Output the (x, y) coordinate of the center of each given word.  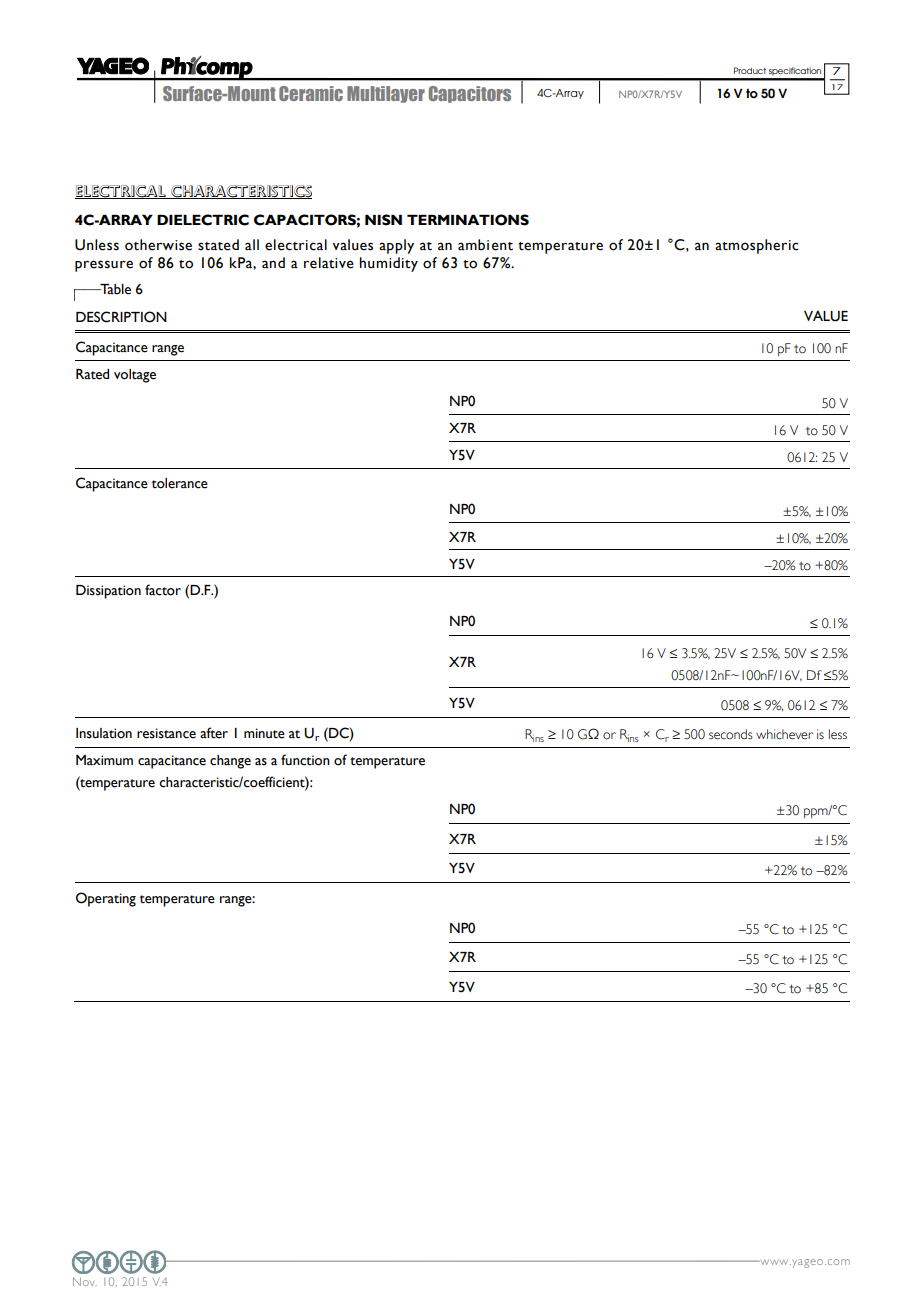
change (230, 762)
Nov (85, 1281)
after (214, 733)
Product (750, 70)
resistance (166, 733)
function (305, 760)
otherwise (158, 245)
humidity (389, 264)
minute (264, 733)
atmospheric (757, 246)
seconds (731, 734)
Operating (106, 899)
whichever (784, 734)
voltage (135, 376)
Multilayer (386, 94)
